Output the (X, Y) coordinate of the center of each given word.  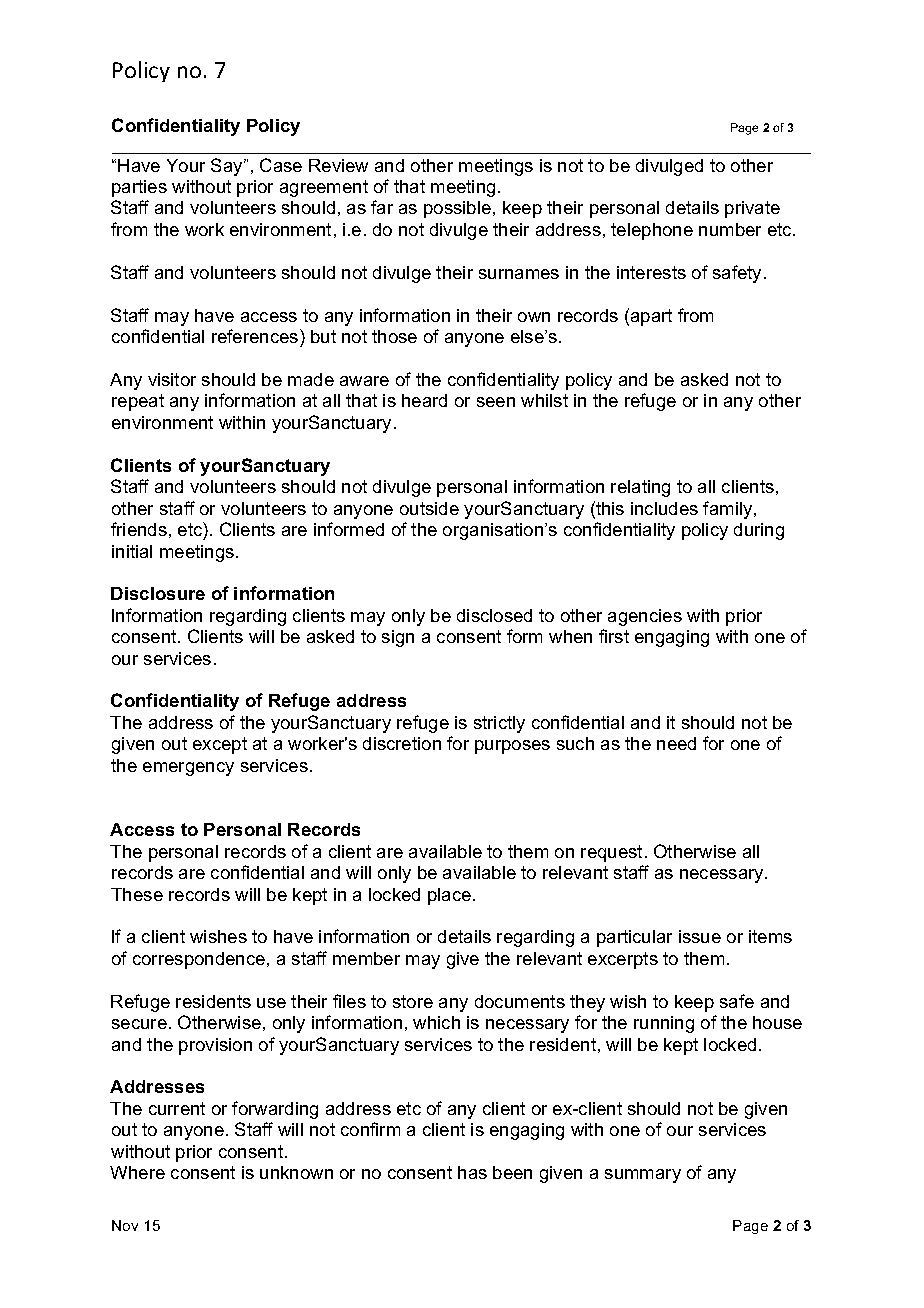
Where (137, 1172)
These (137, 894)
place (451, 896)
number (730, 229)
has (472, 1172)
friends (139, 529)
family (729, 510)
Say (228, 167)
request (611, 853)
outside (429, 508)
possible (459, 209)
